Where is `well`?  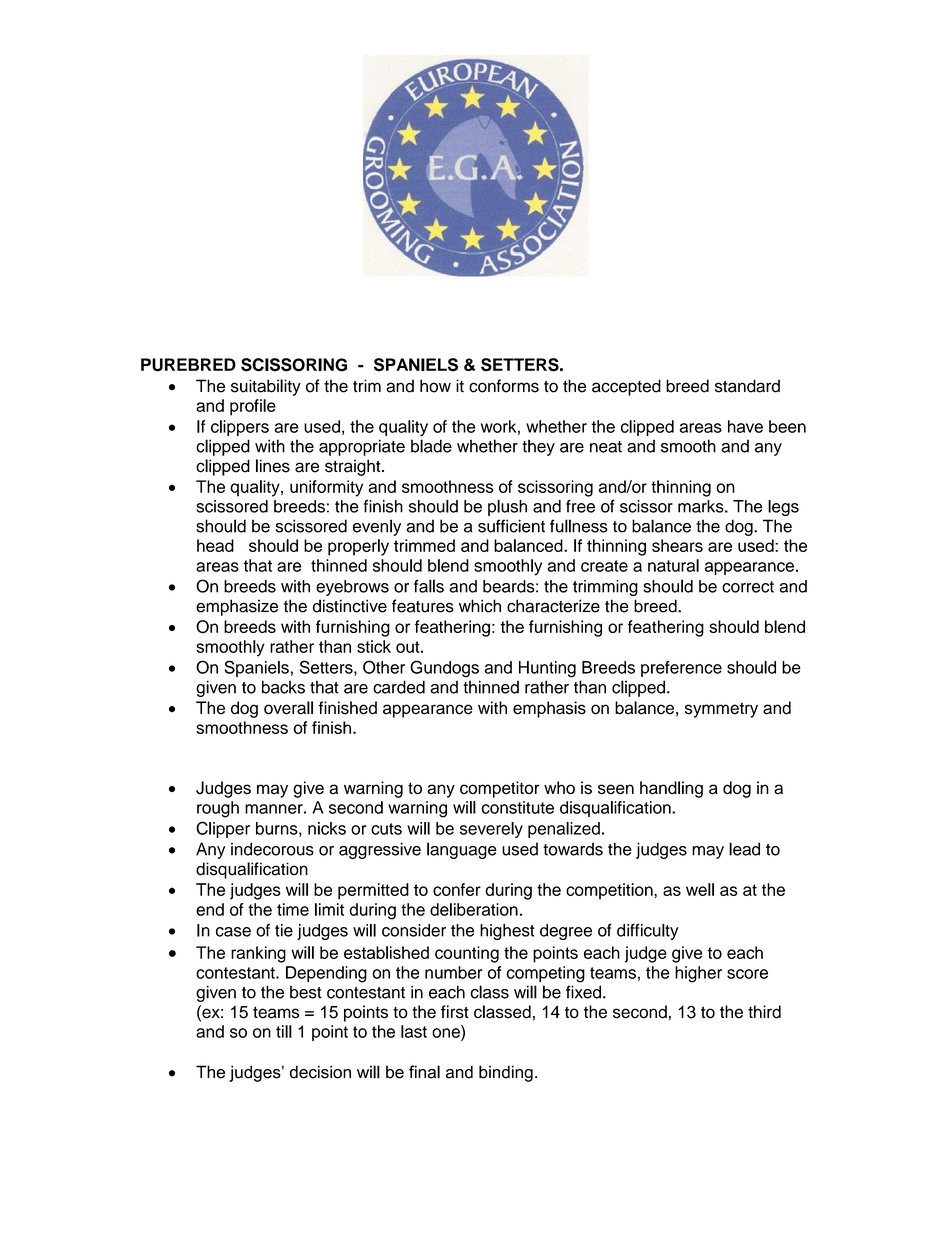 well is located at coordinates (700, 889).
